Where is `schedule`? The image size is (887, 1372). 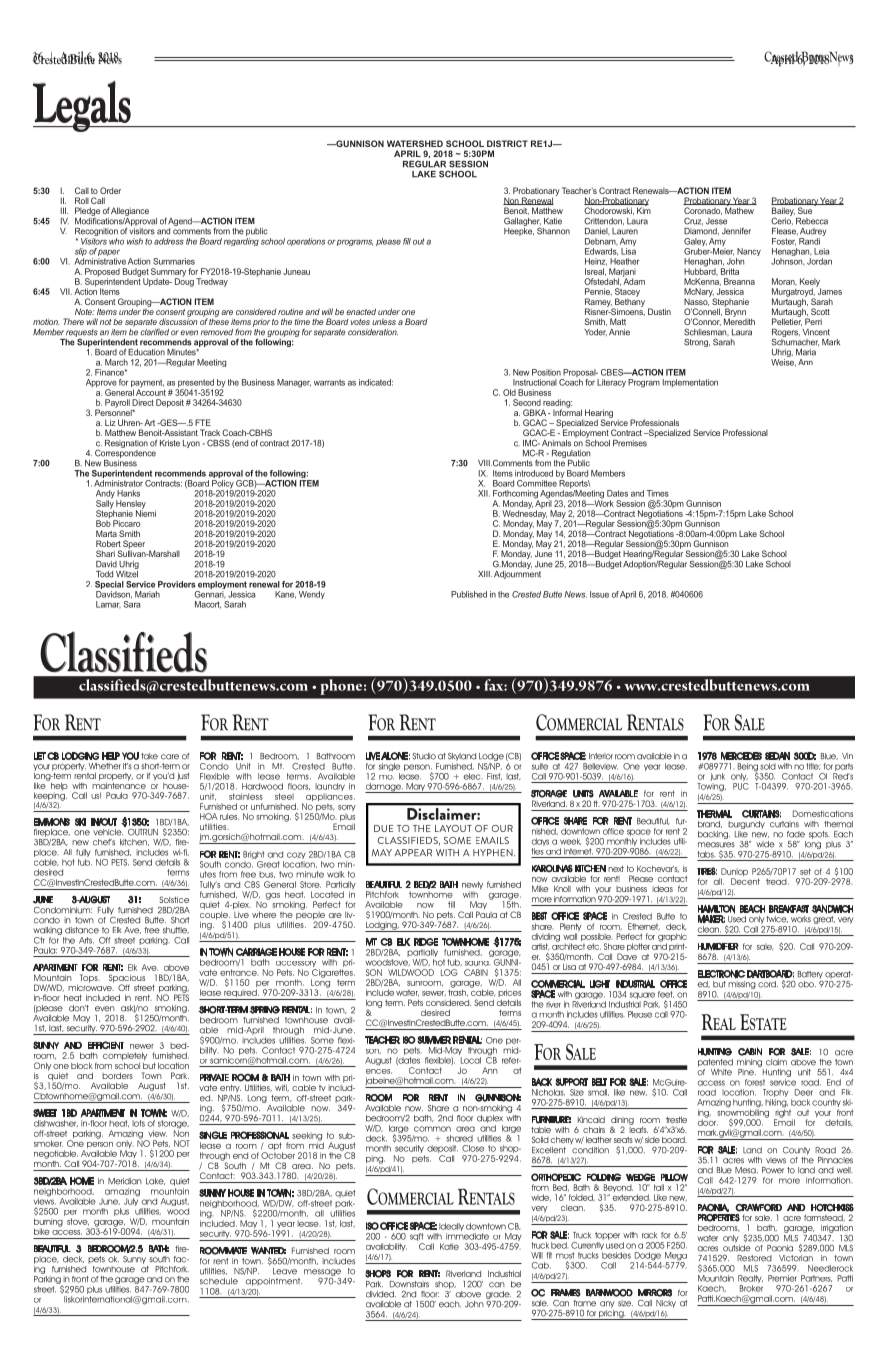 schedule is located at coordinates (219, 1281).
